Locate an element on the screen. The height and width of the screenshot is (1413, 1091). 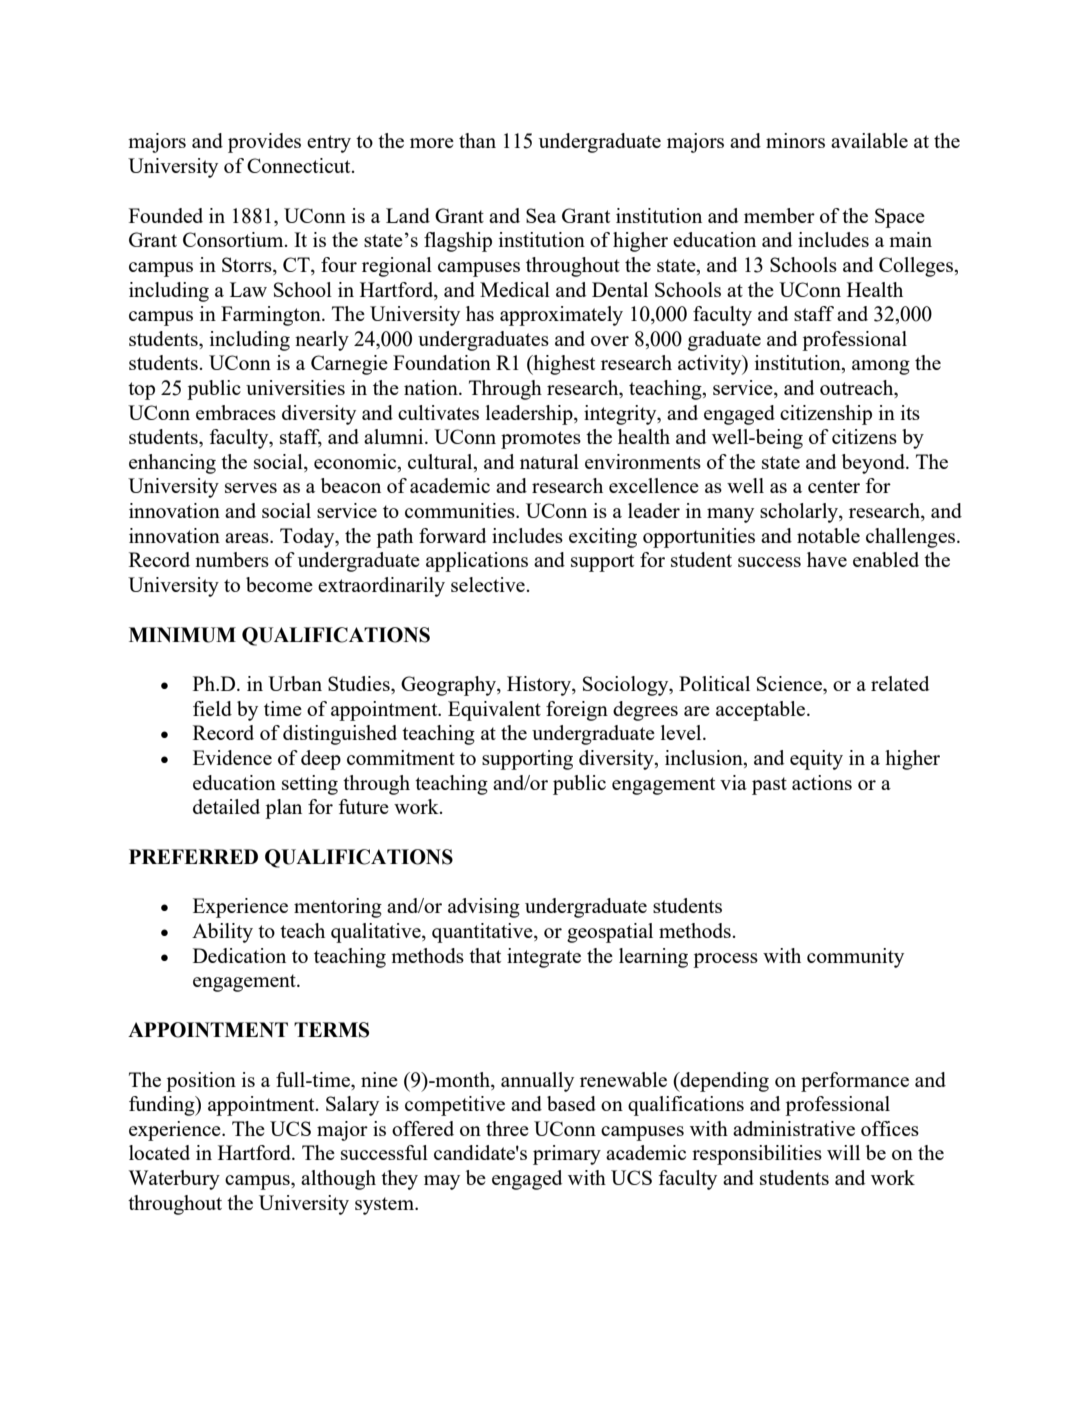
primary is located at coordinates (567, 1155).
